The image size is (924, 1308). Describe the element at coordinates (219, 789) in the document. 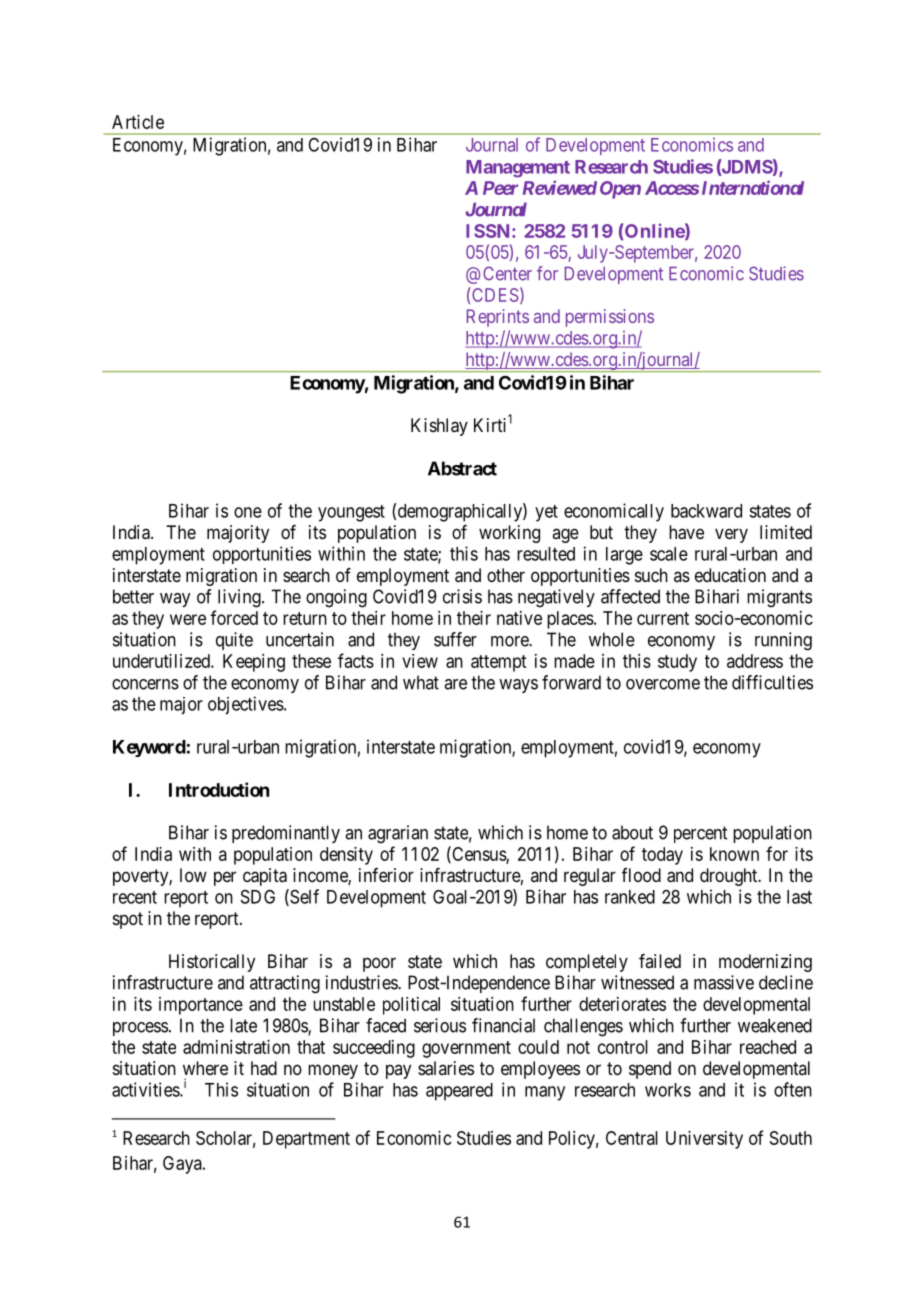

I see `Introduction` at that location.
